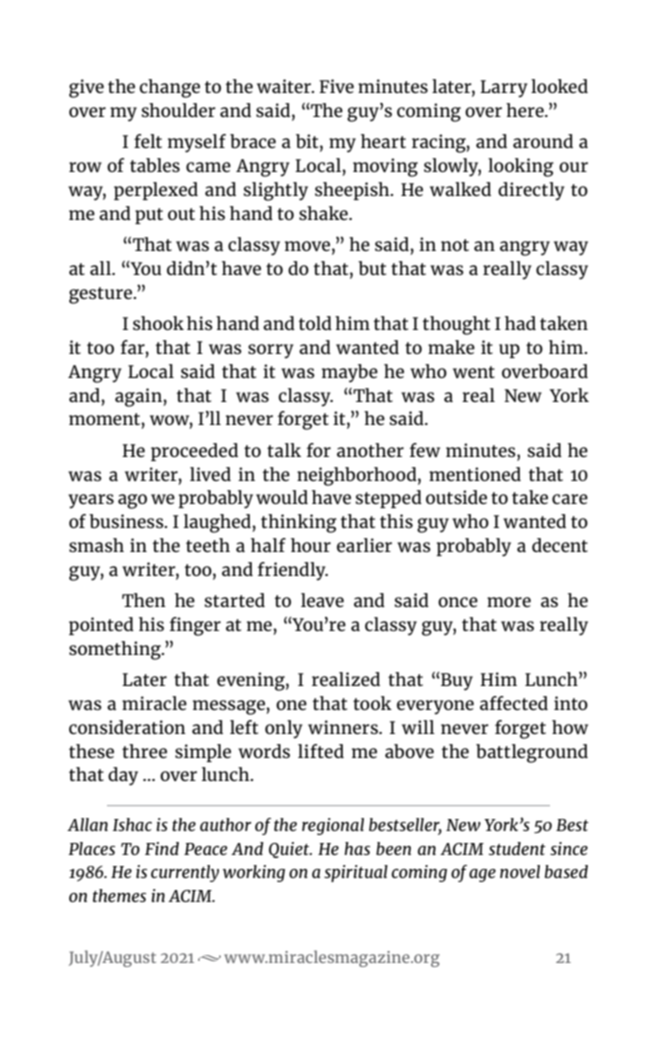 The image size is (657, 1040). I want to click on went, so click(474, 372).
